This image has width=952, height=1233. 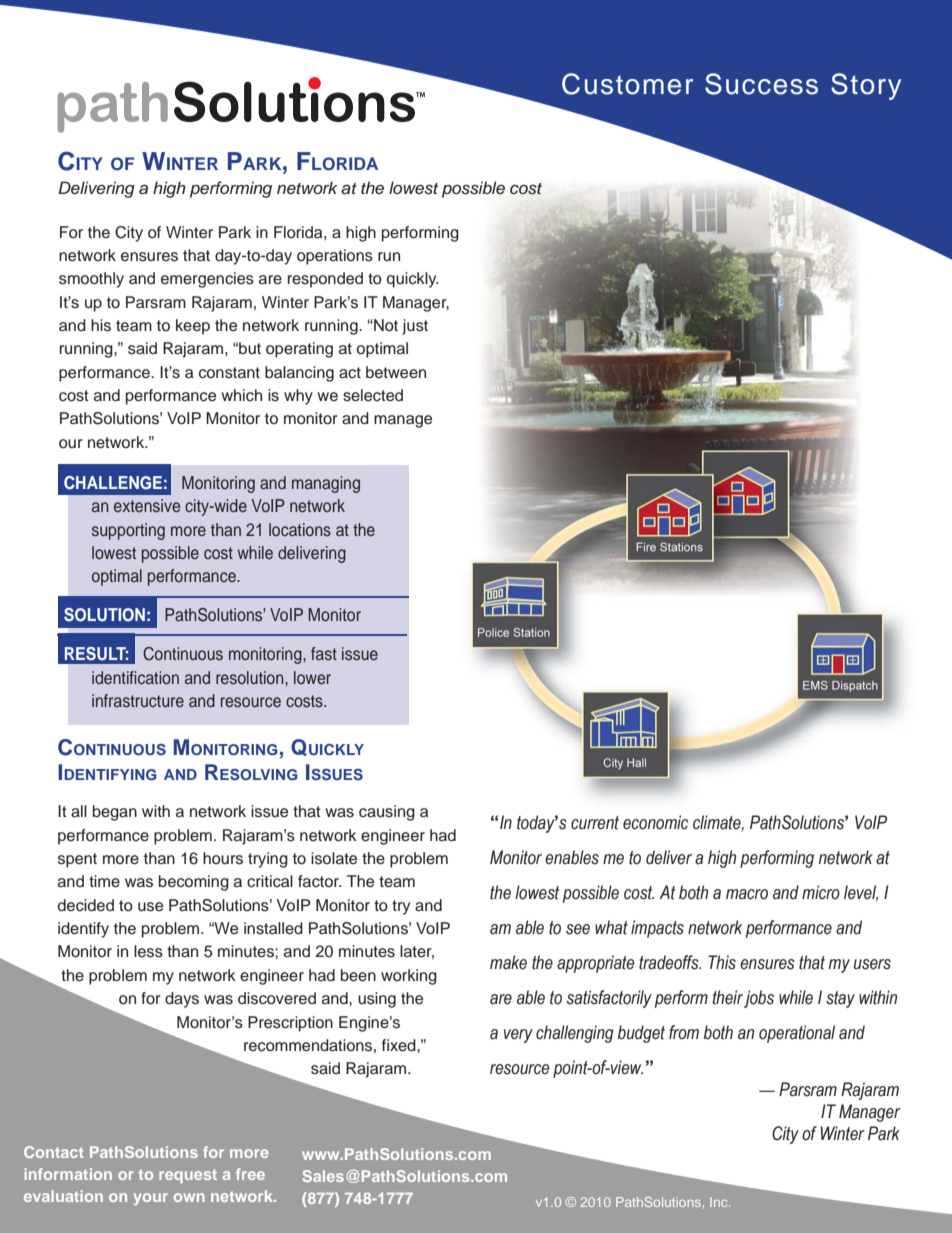 I want to click on Inc, so click(x=720, y=1202).
